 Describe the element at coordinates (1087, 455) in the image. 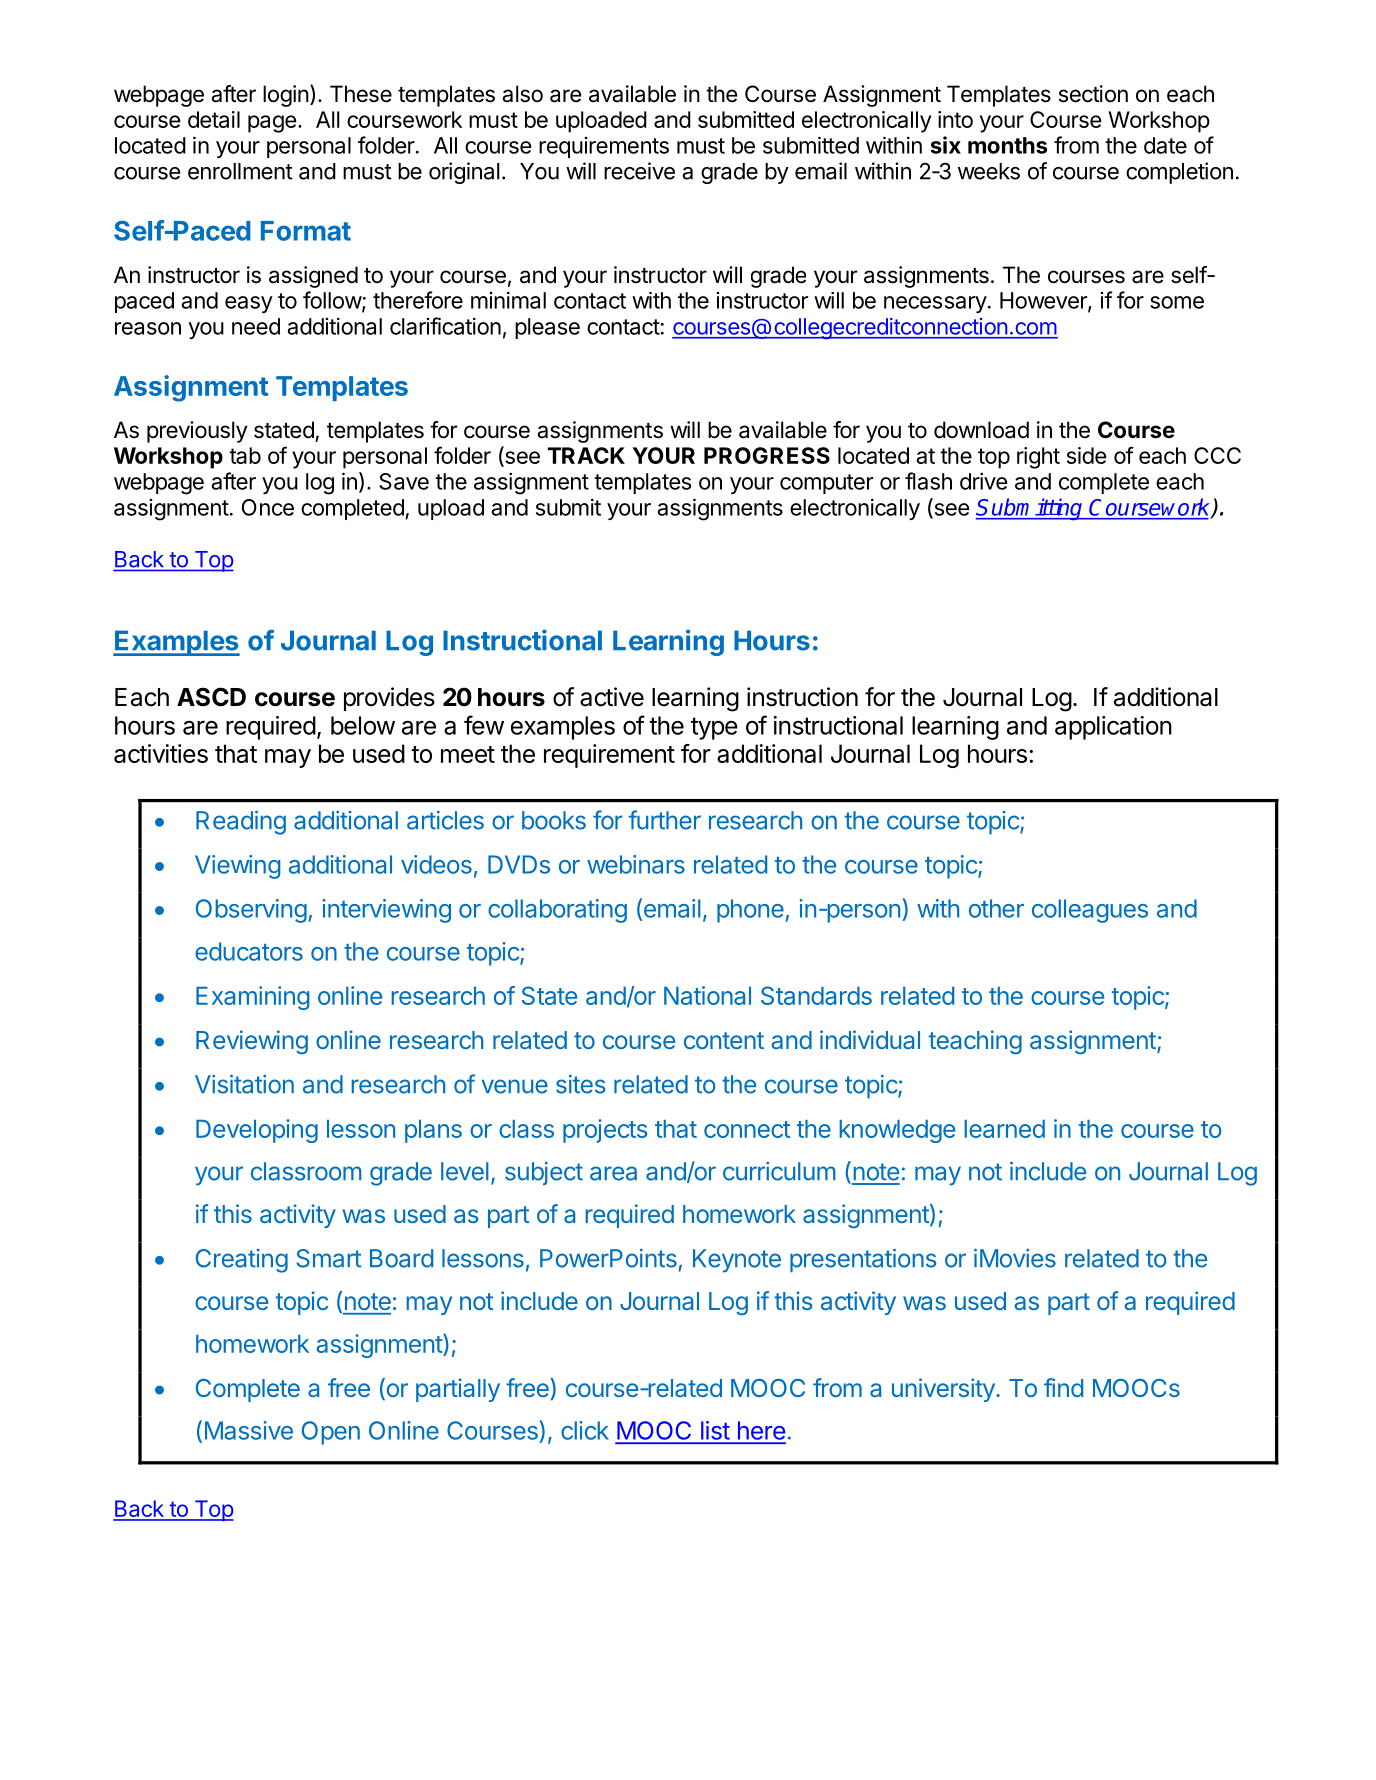

I see `side` at that location.
